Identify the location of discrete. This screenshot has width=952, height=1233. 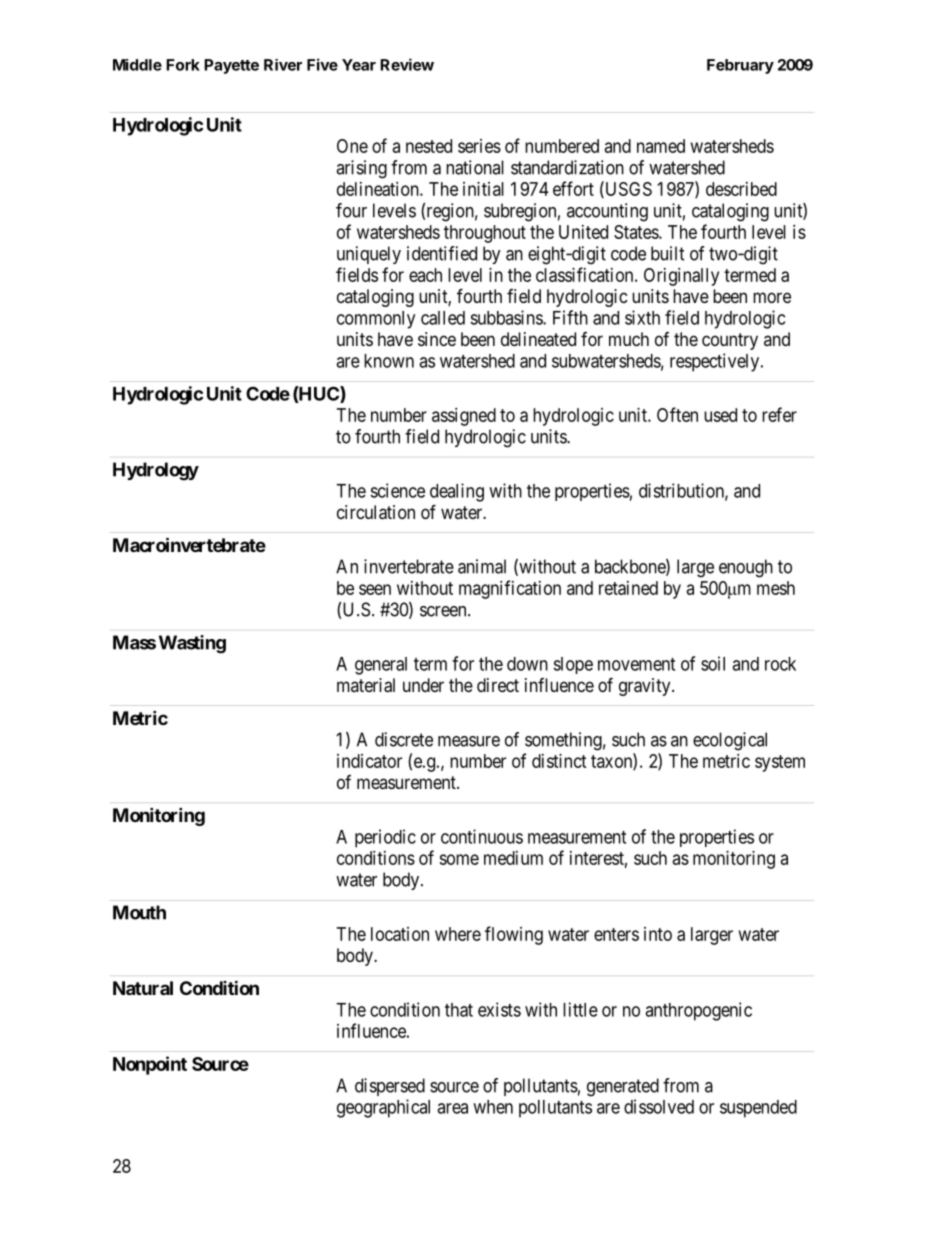
(404, 739).
